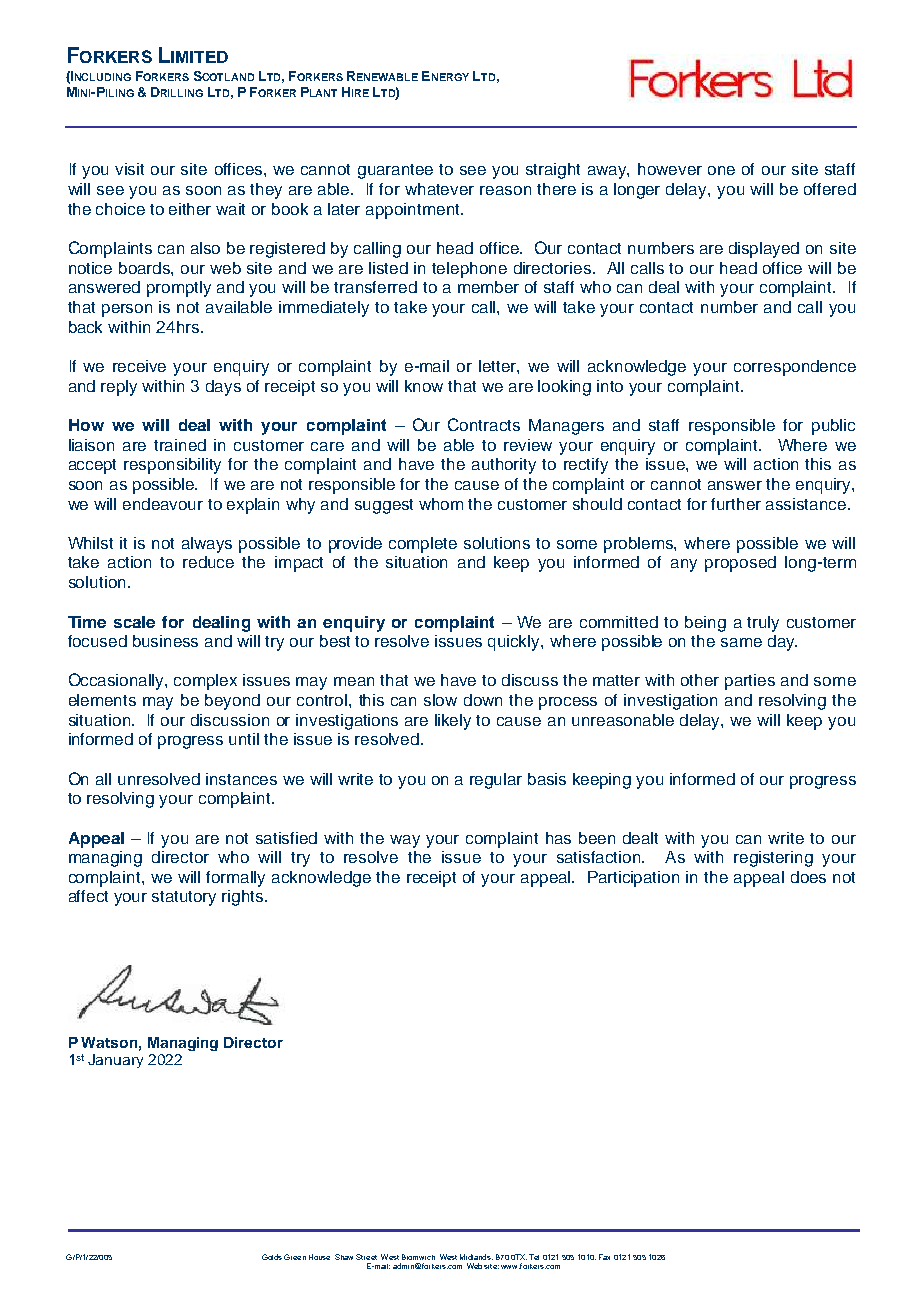  Describe the element at coordinates (764, 250) in the document. I see `displayed` at that location.
